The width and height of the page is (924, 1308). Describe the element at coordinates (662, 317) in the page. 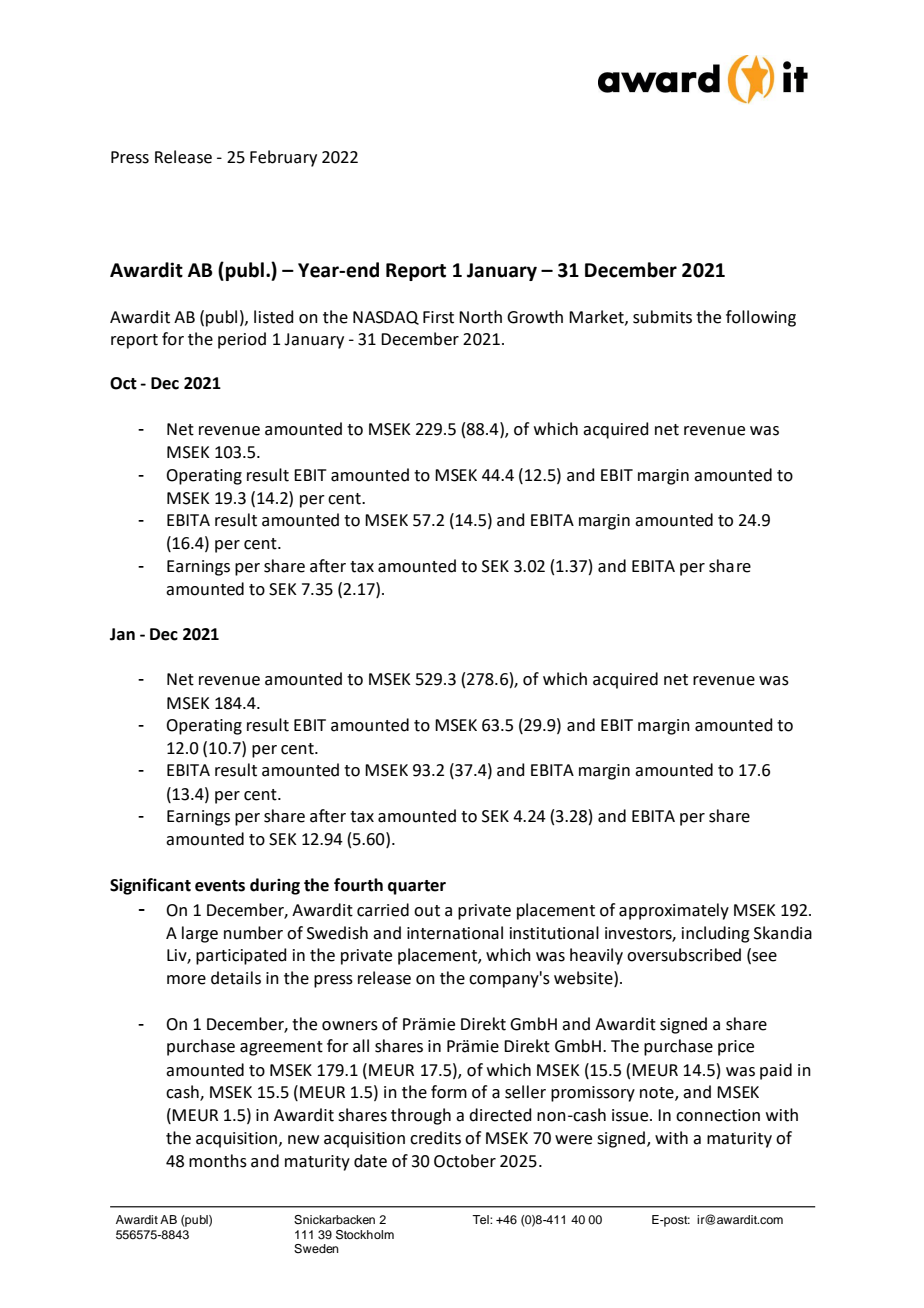

I see `submits` at that location.
